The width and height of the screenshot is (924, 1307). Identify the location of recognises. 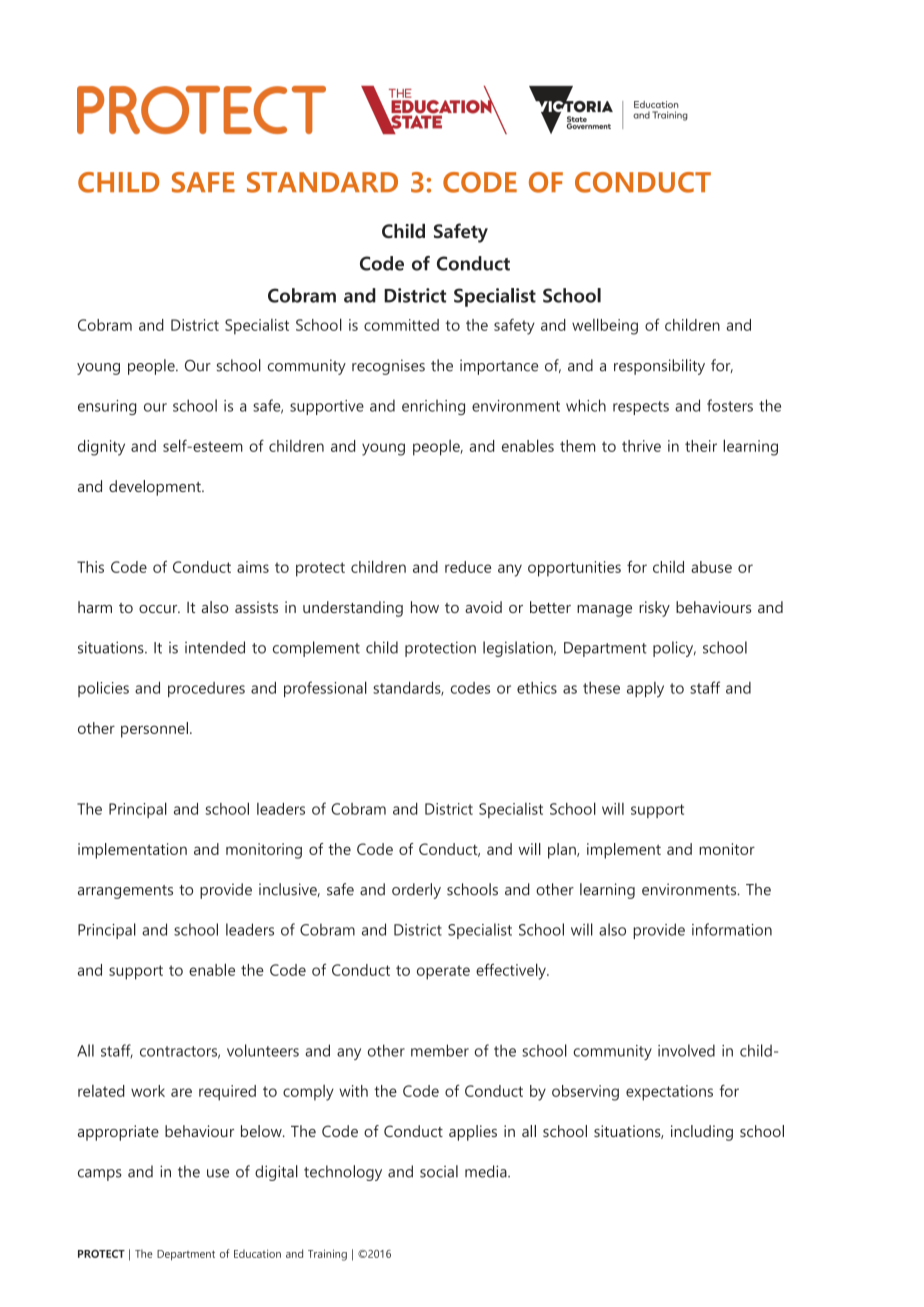
(388, 367).
